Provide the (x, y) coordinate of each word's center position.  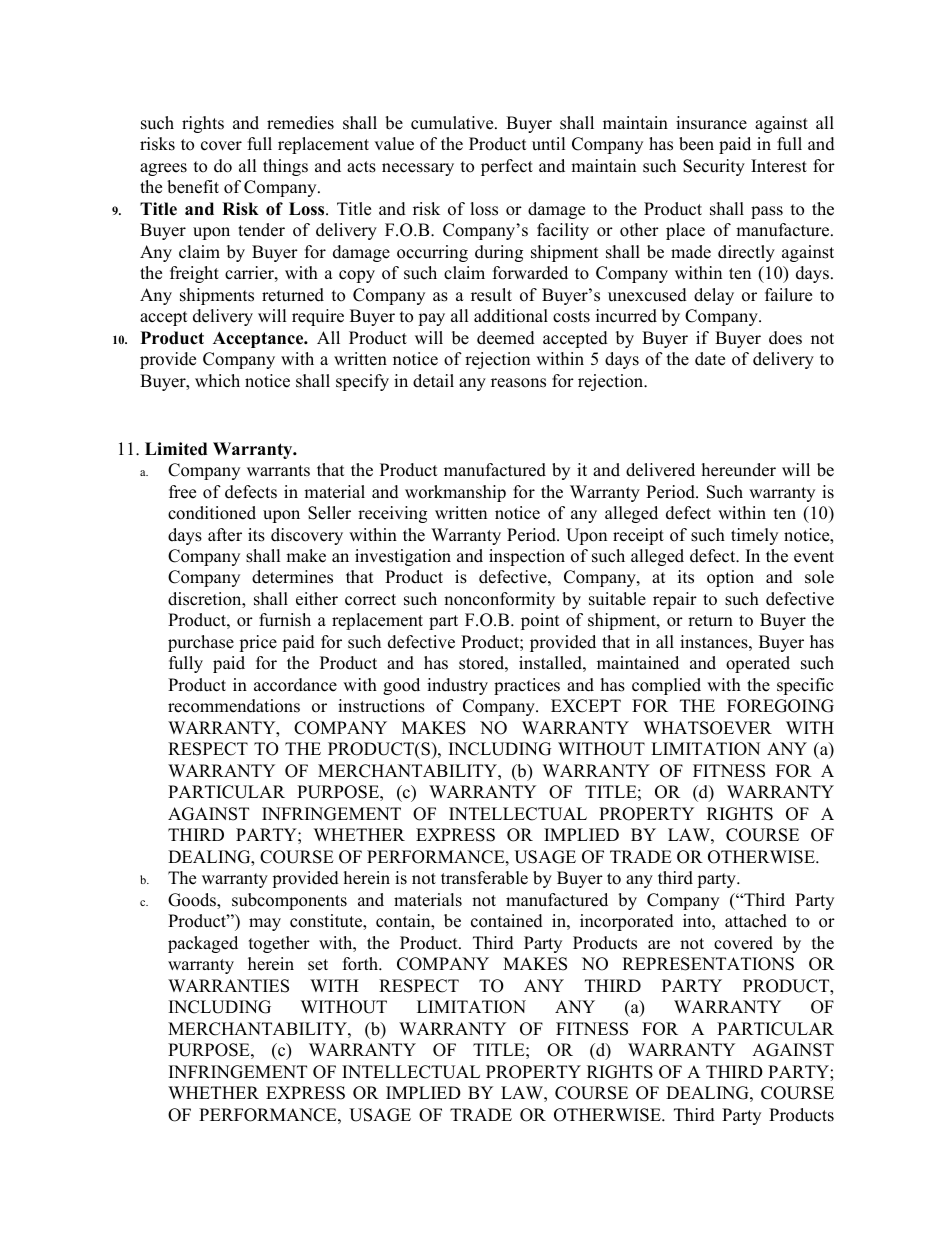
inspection (527, 557)
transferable (484, 878)
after (225, 535)
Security (714, 167)
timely (754, 536)
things (285, 167)
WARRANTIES (228, 986)
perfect (507, 167)
